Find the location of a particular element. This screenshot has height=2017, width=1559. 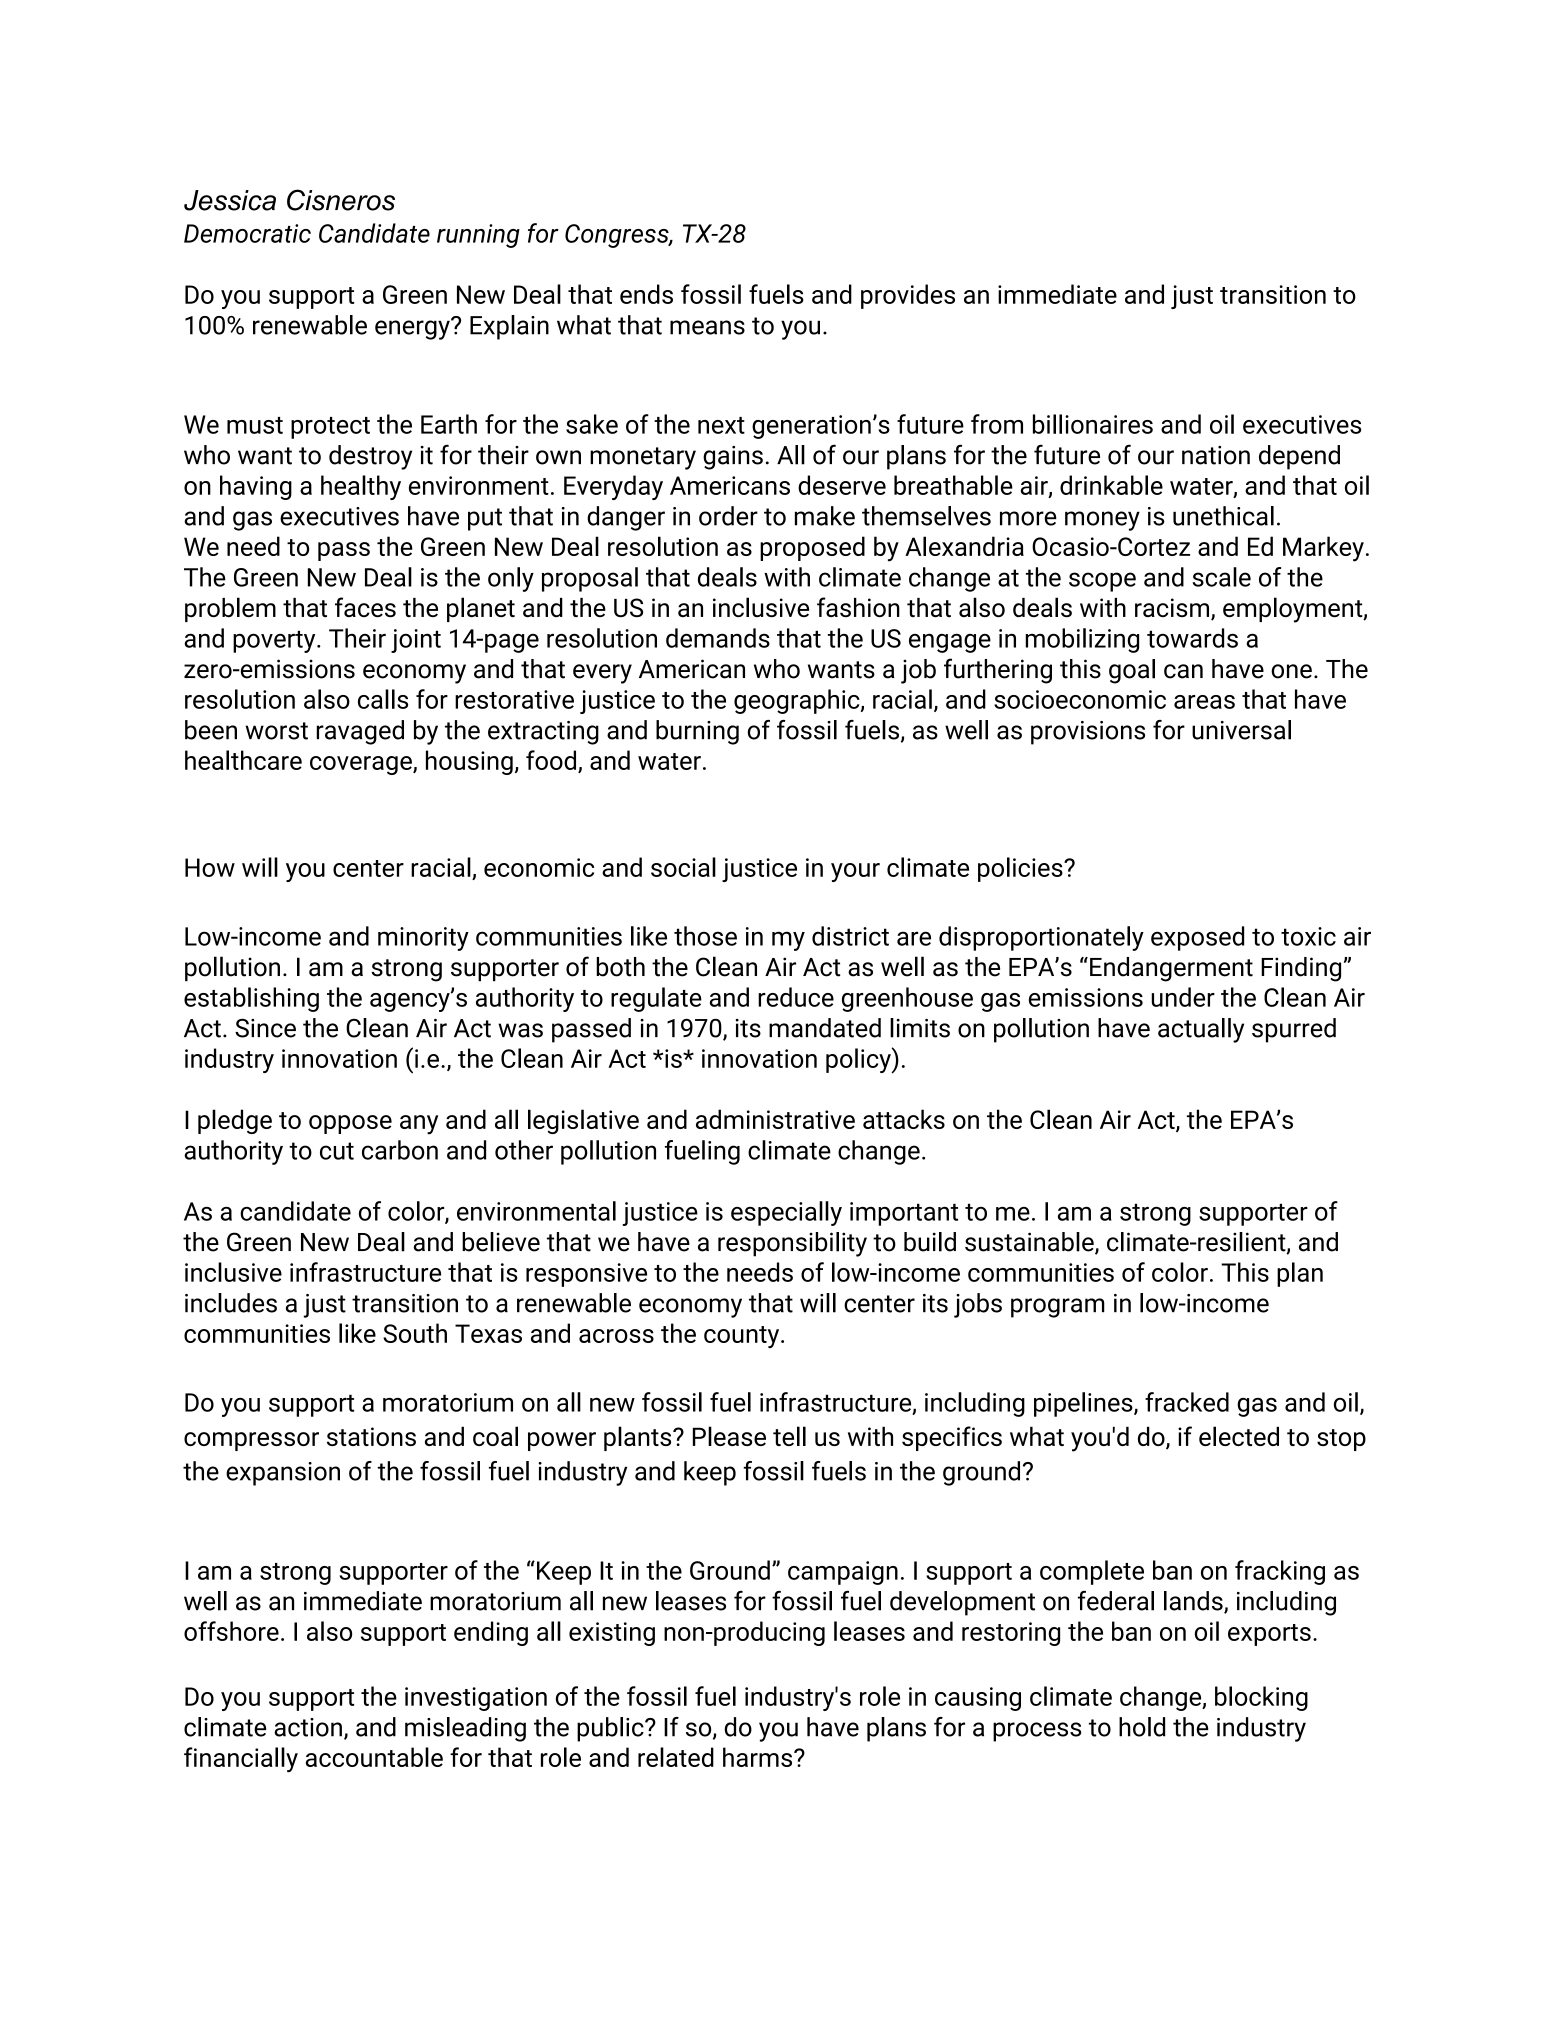

under is located at coordinates (1183, 997).
